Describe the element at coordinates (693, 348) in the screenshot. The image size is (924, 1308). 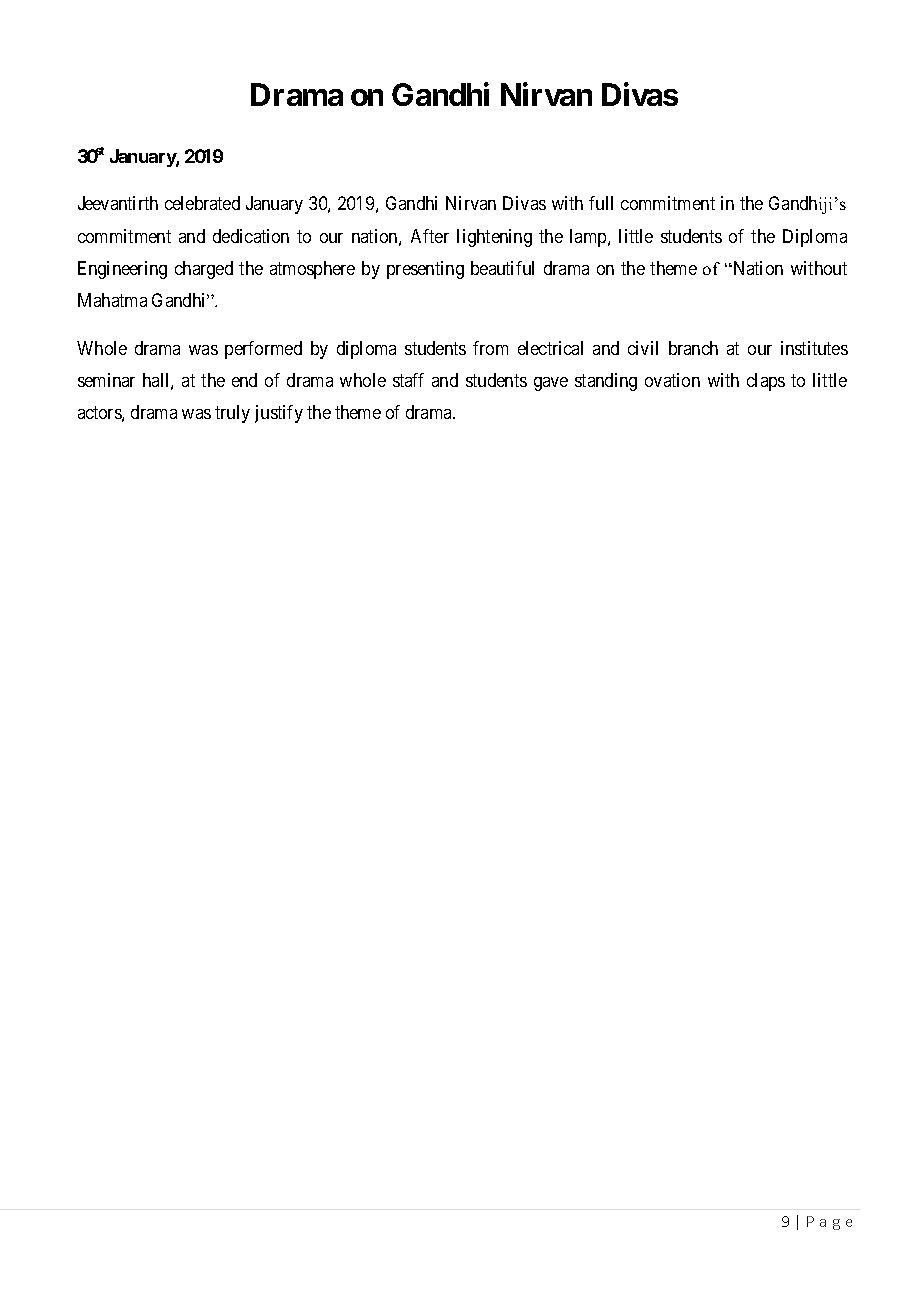
I see `branch` at that location.
